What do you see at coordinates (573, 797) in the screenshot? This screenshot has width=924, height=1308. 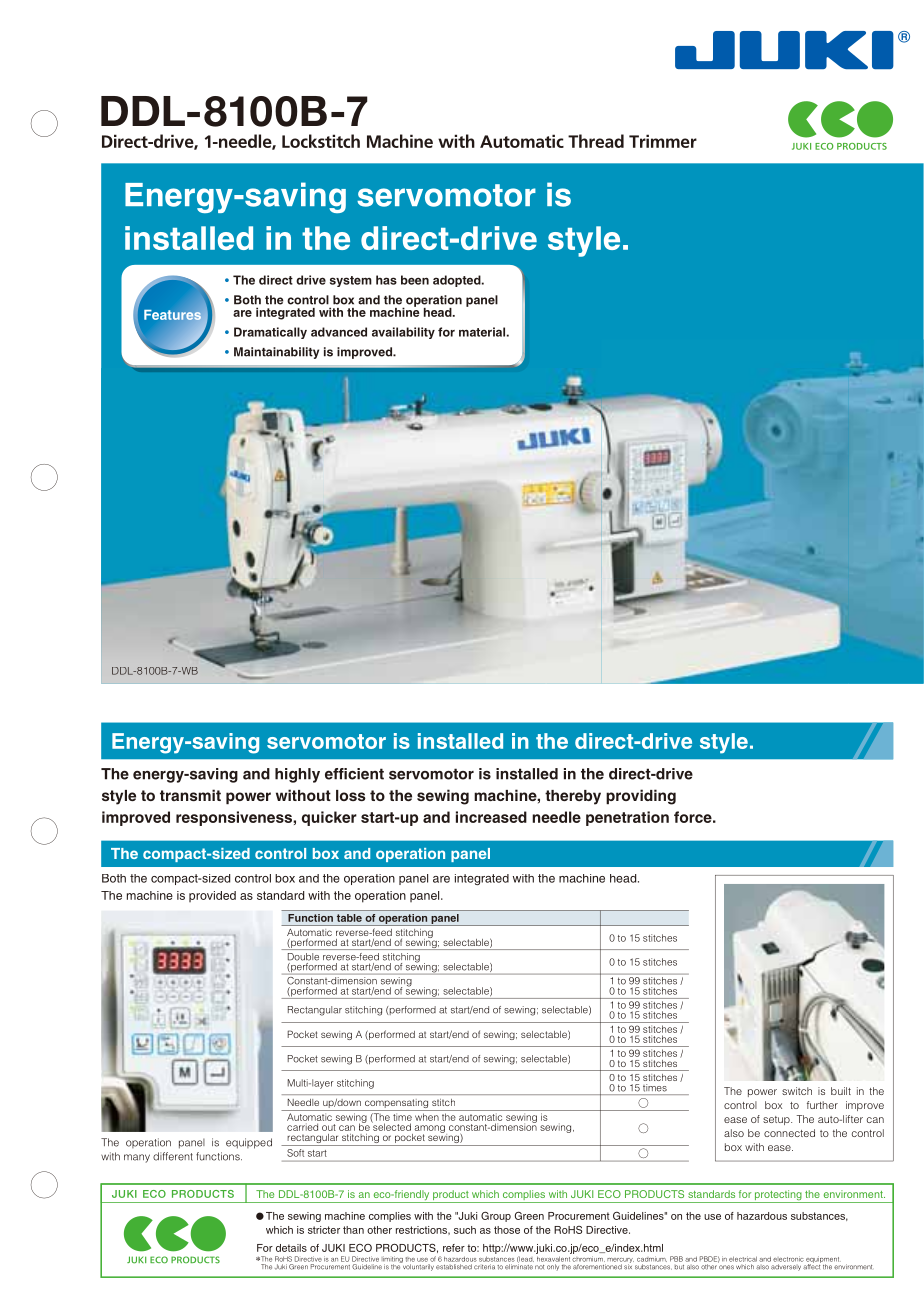 I see `thereby` at bounding box center [573, 797].
